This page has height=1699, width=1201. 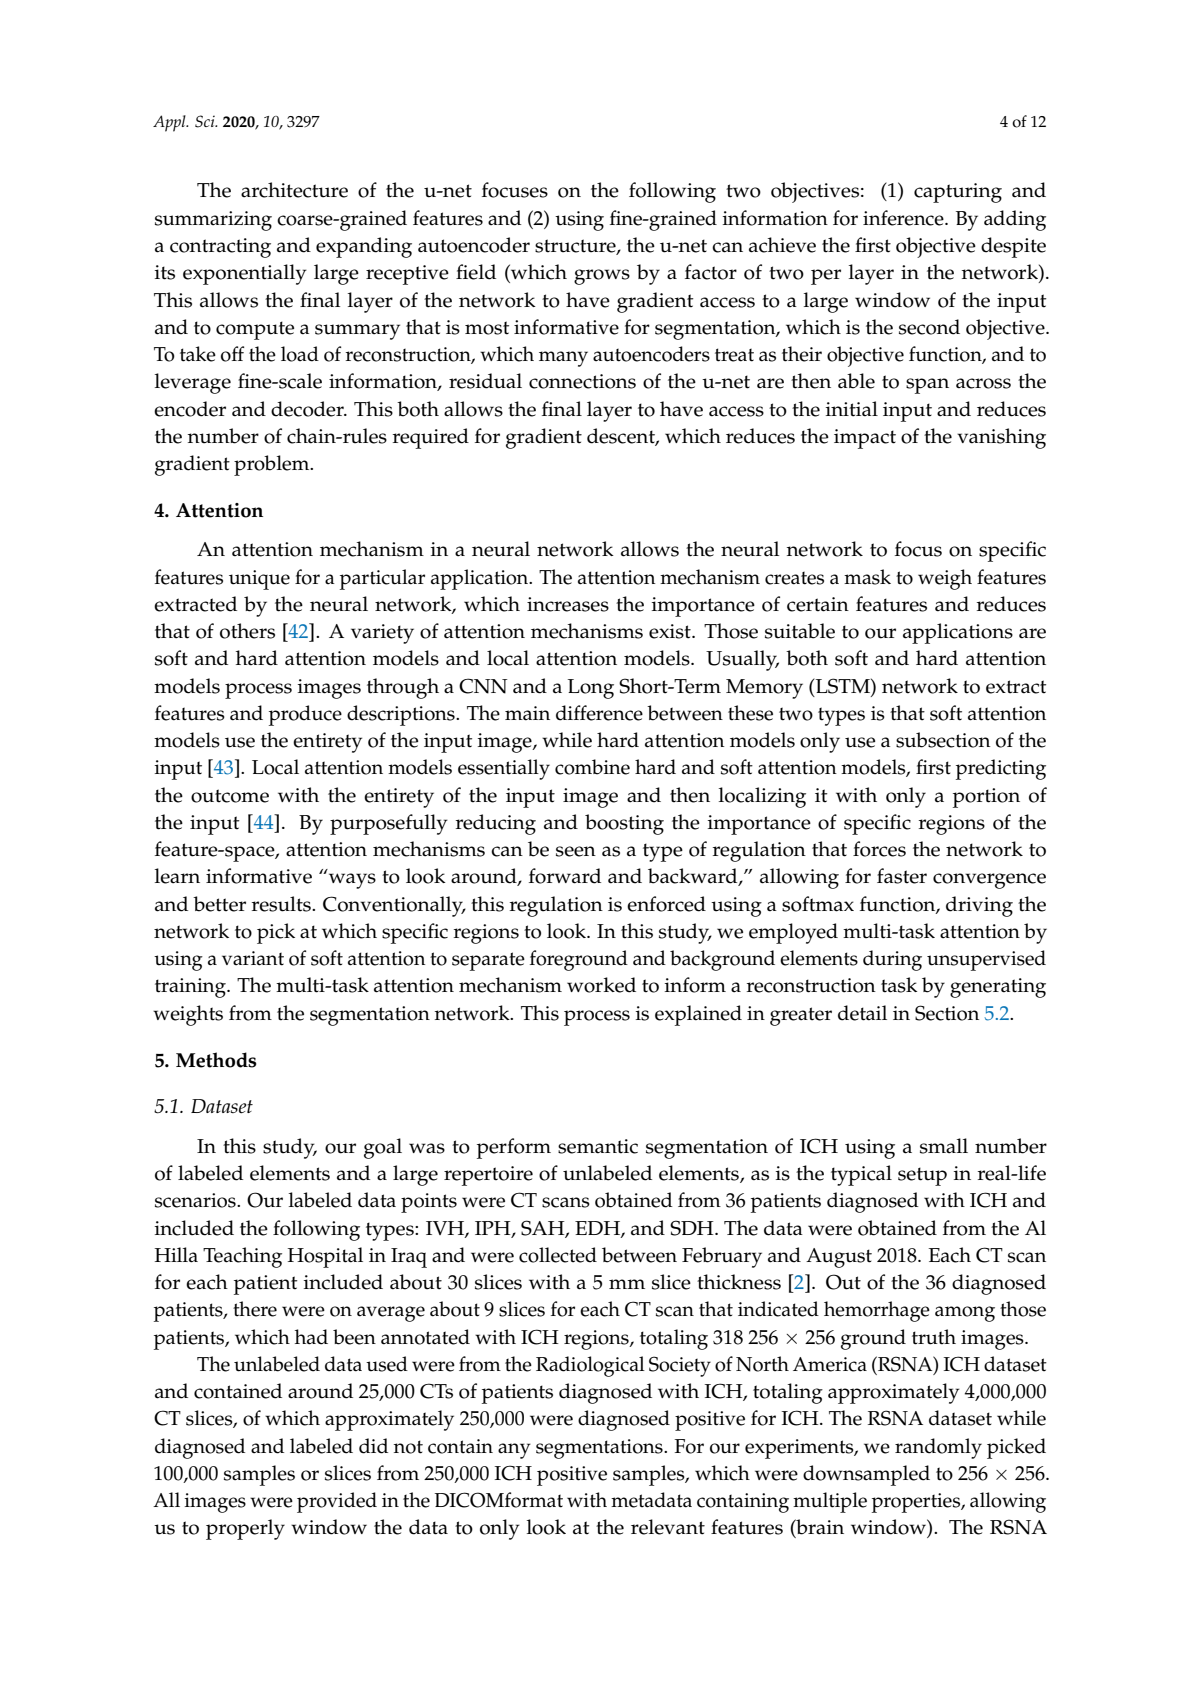 What do you see at coordinates (862, 1013) in the page?
I see `detail` at bounding box center [862, 1013].
